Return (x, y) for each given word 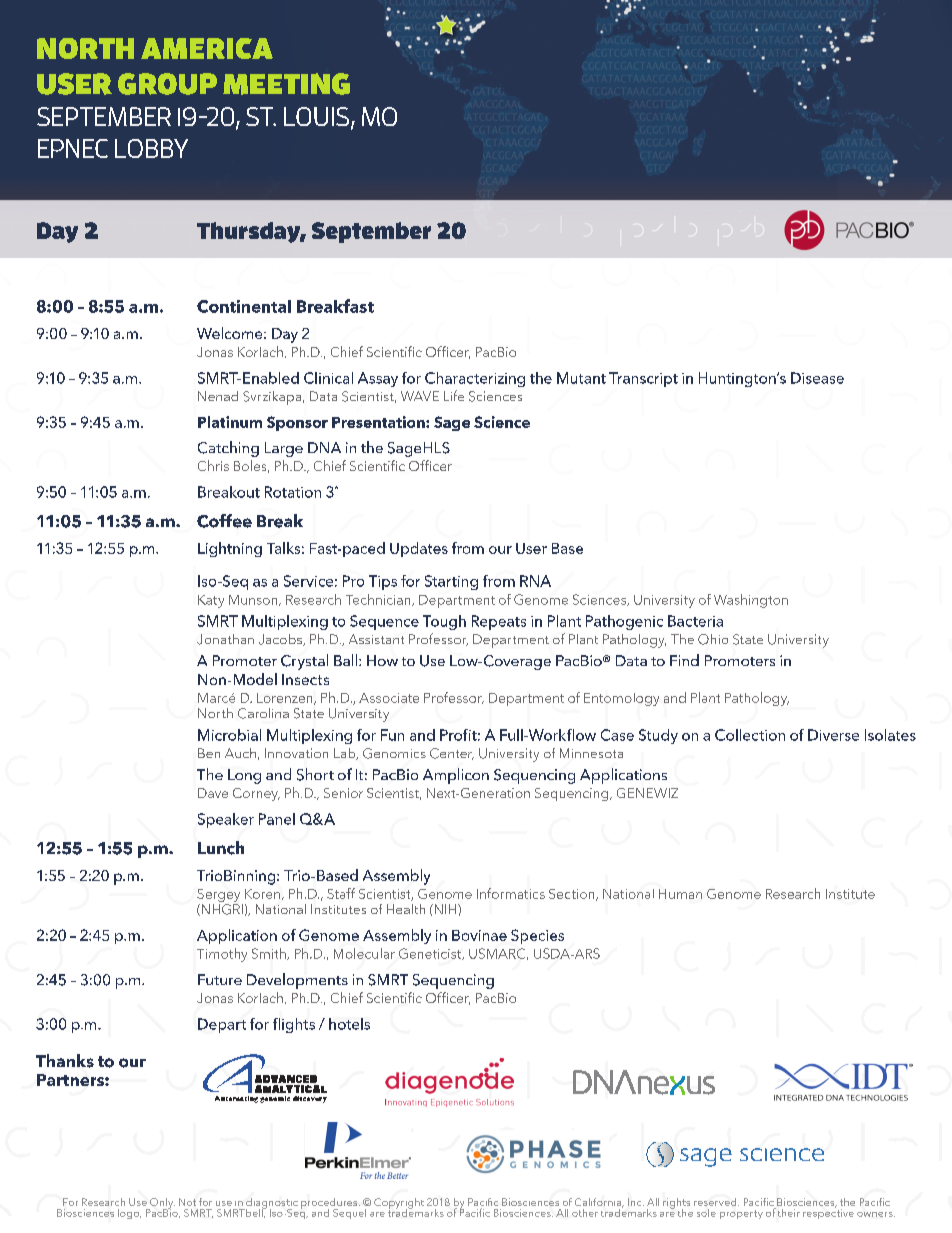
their (789, 1213)
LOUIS (318, 118)
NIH (445, 909)
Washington (751, 601)
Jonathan (225, 639)
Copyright (399, 1204)
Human (680, 894)
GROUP (167, 84)
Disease (817, 378)
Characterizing (475, 379)
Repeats (499, 622)
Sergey (220, 897)
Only (161, 1204)
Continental (244, 306)
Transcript (643, 379)
